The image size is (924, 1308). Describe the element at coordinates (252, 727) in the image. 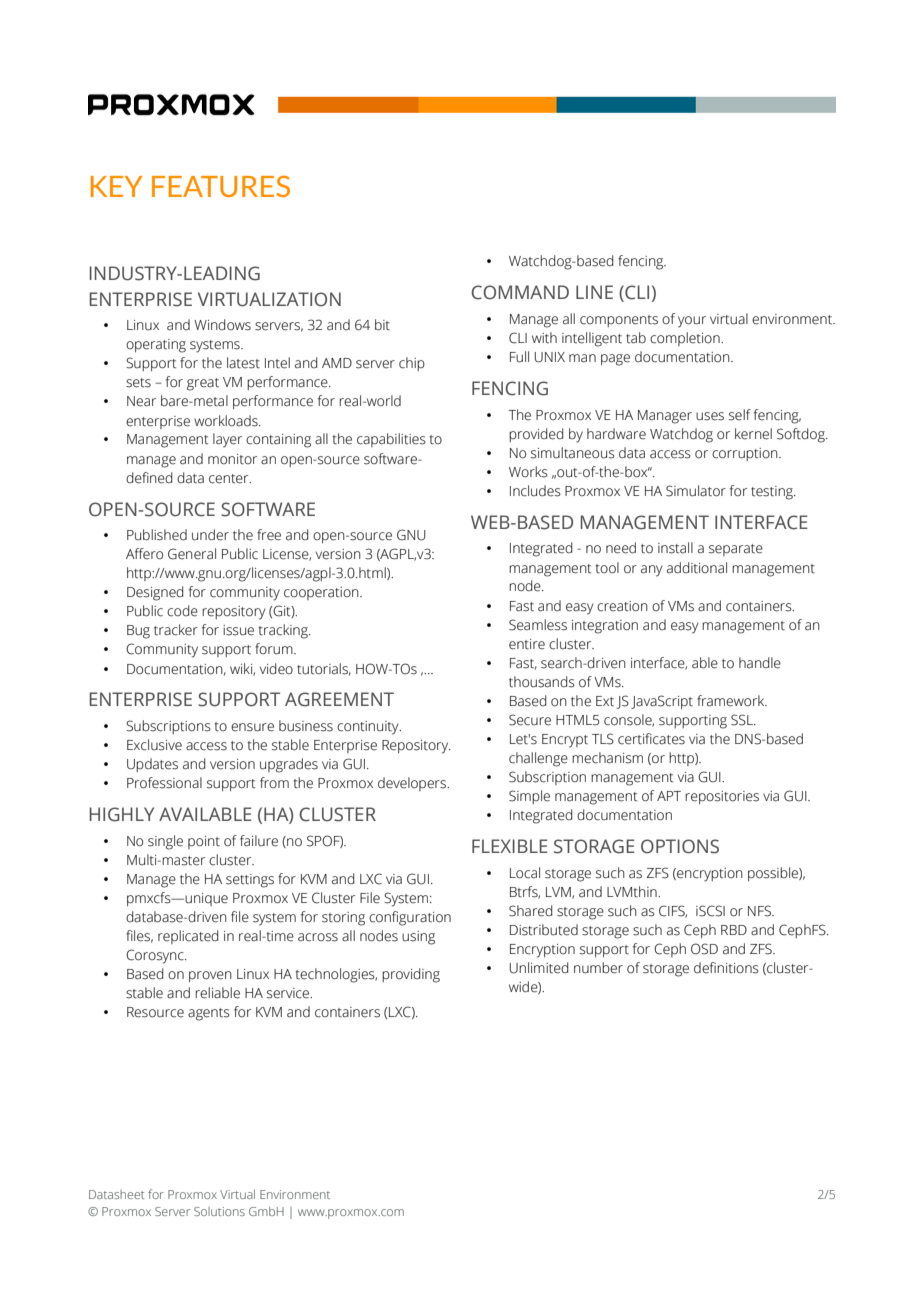

I see `ensure` at that location.
